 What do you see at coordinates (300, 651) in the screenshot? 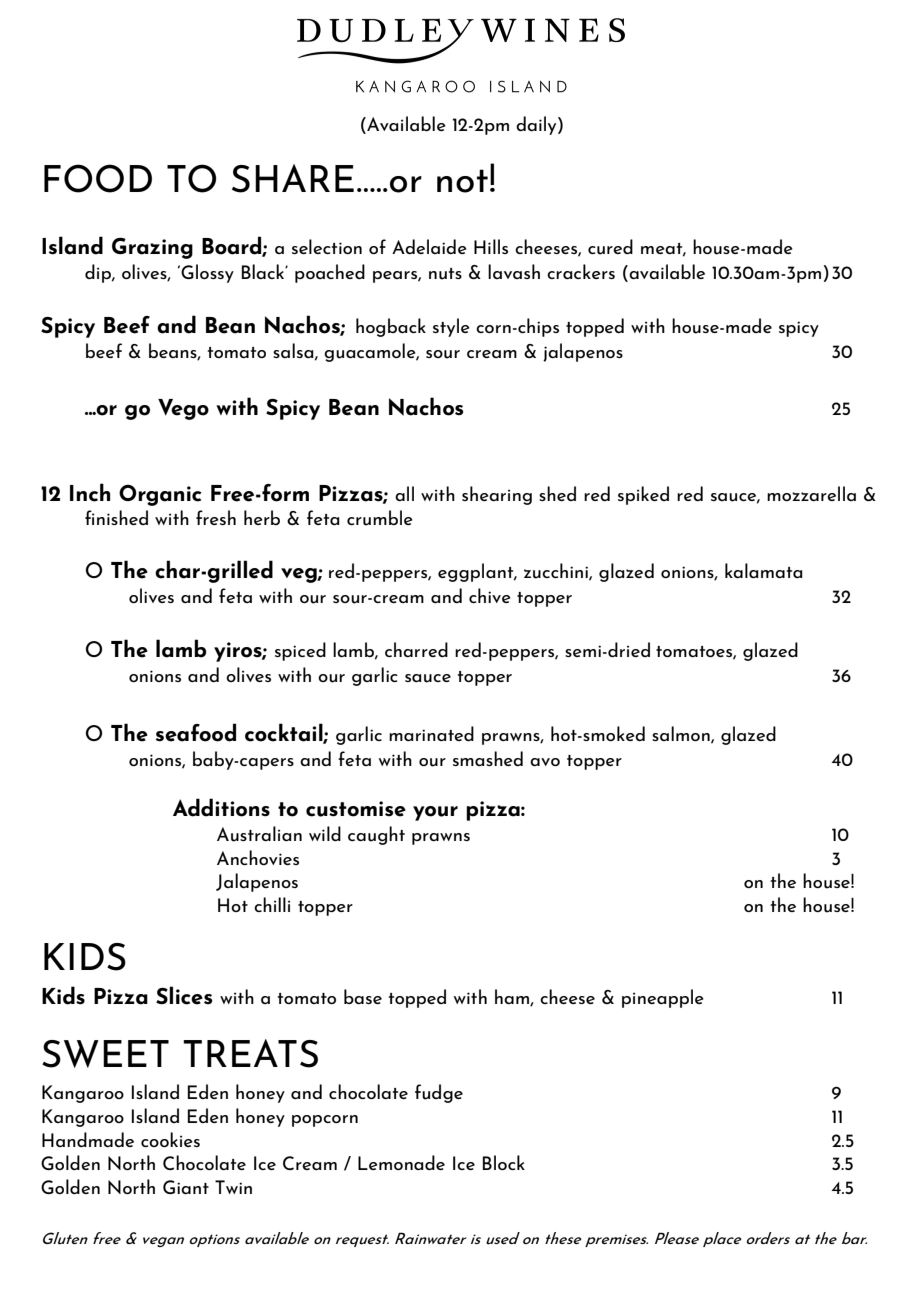
I see `spiced` at bounding box center [300, 651].
